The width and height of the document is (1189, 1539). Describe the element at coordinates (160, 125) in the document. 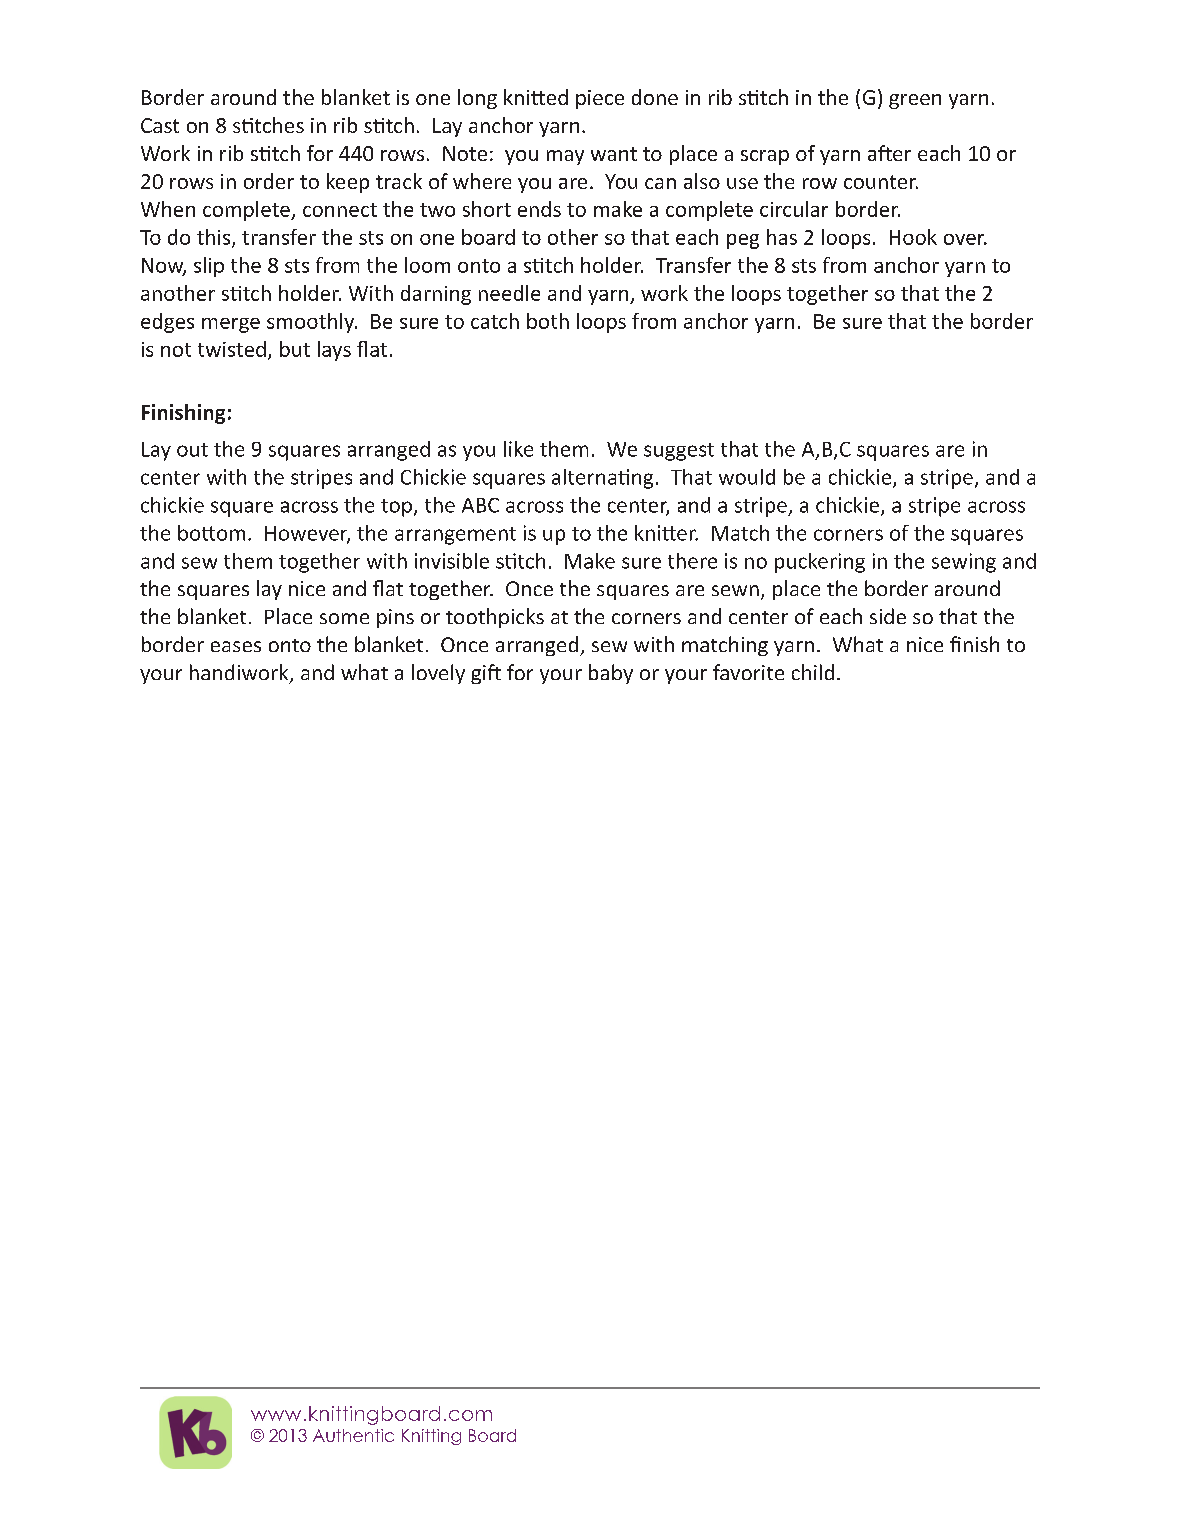

I see `Cast` at that location.
